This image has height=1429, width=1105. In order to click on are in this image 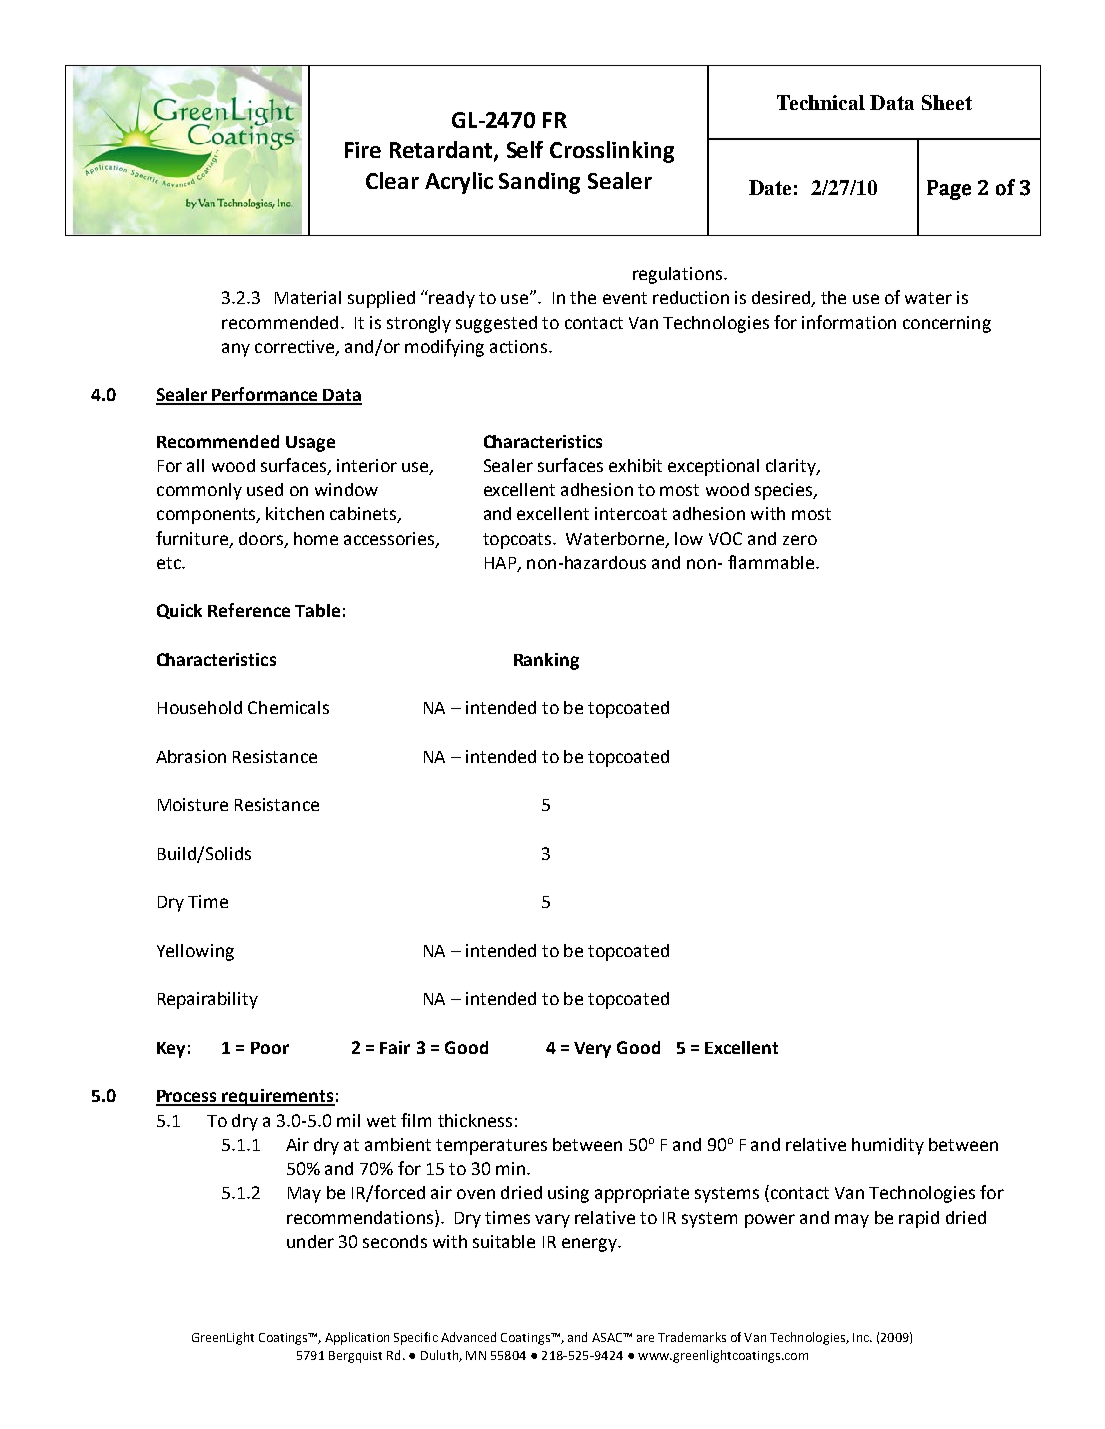, I will do `click(645, 1338)`.
